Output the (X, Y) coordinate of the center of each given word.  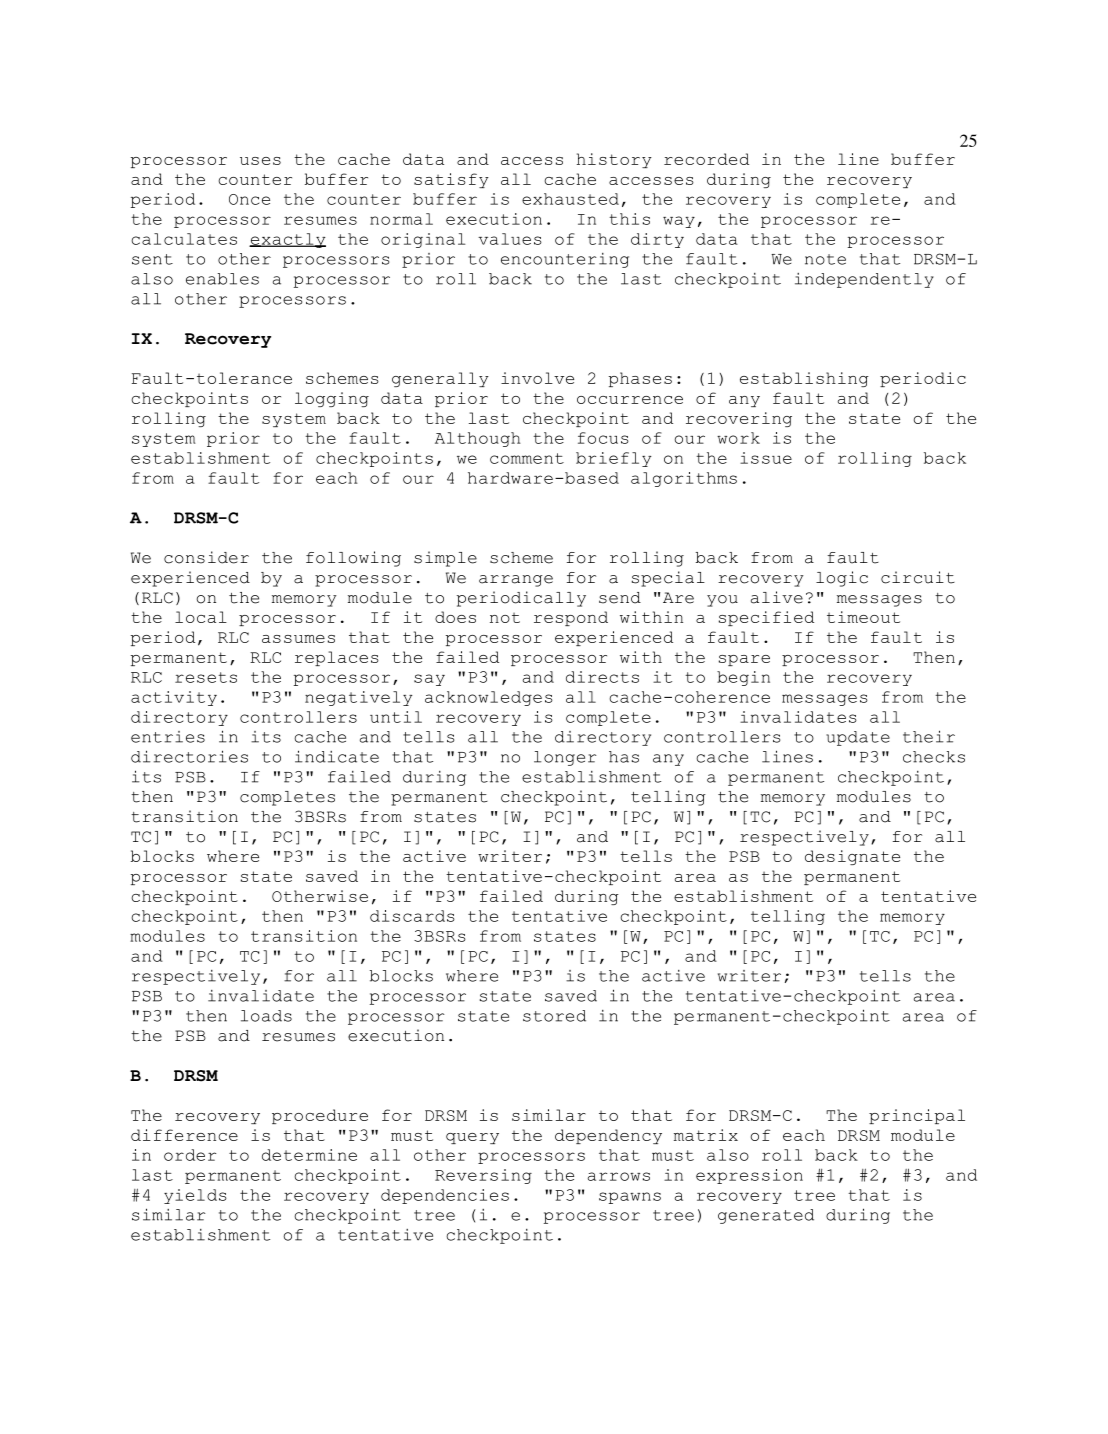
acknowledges (489, 698)
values (510, 239)
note (825, 259)
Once (249, 199)
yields (195, 1196)
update (858, 738)
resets (206, 677)
